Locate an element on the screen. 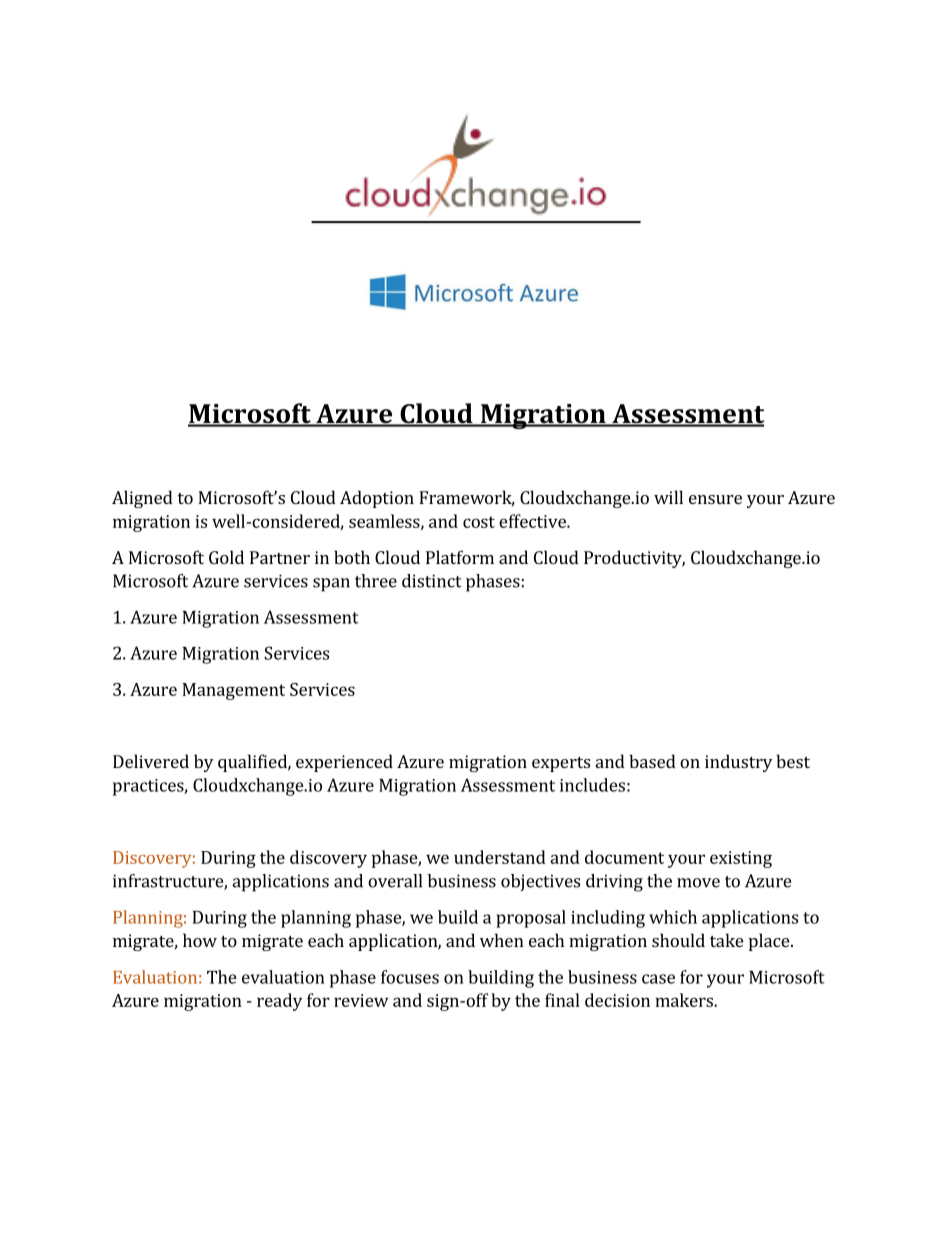 Image resolution: width=952 pixels, height=1233 pixels. Aligned is located at coordinates (142, 499).
